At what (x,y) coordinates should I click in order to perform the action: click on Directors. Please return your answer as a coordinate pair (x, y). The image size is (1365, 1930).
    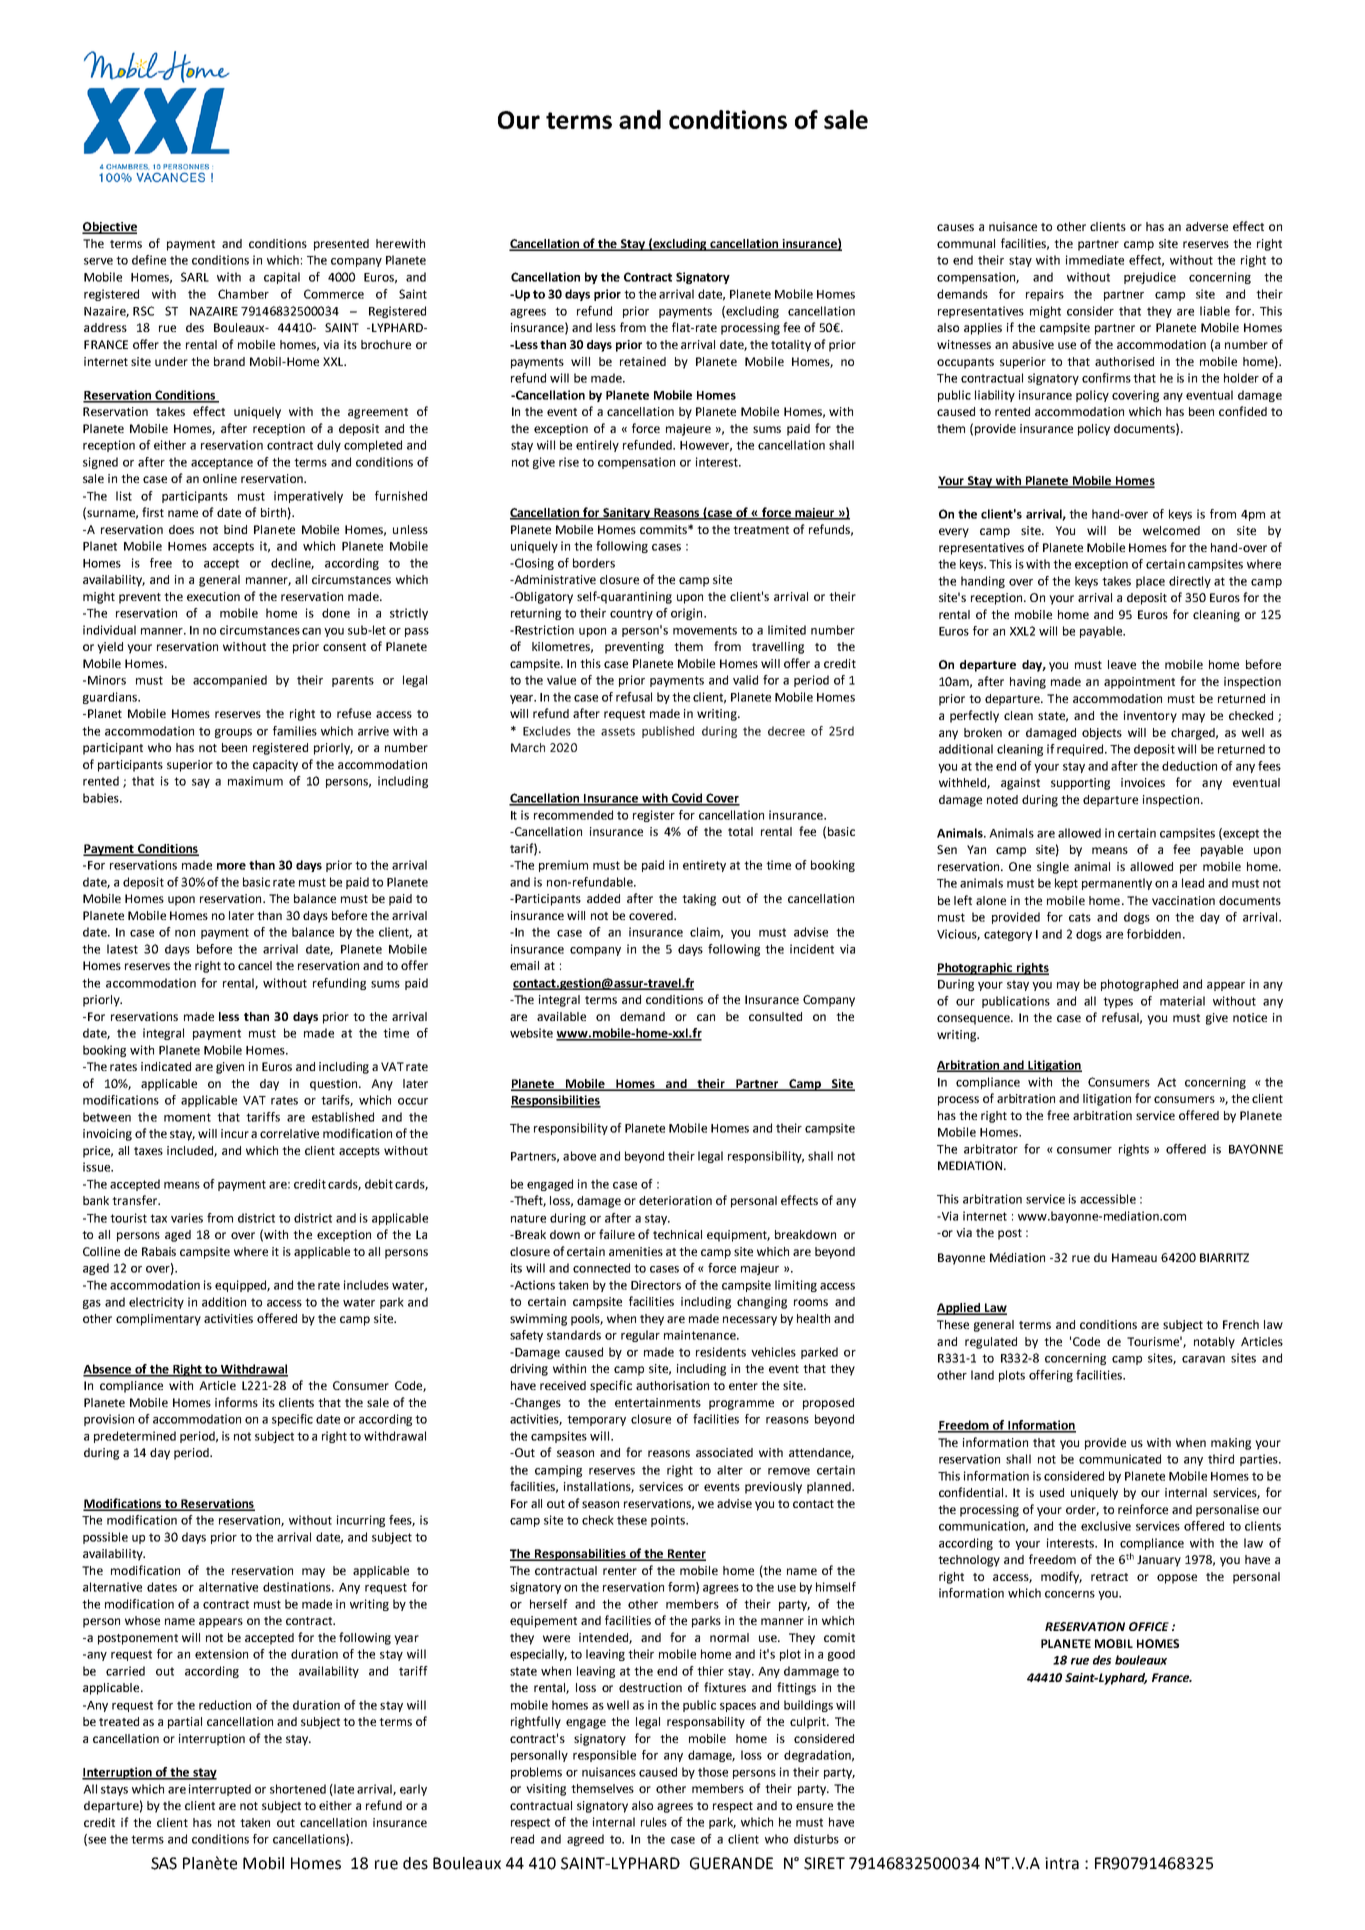
    Looking at the image, I should click on (656, 1285).
